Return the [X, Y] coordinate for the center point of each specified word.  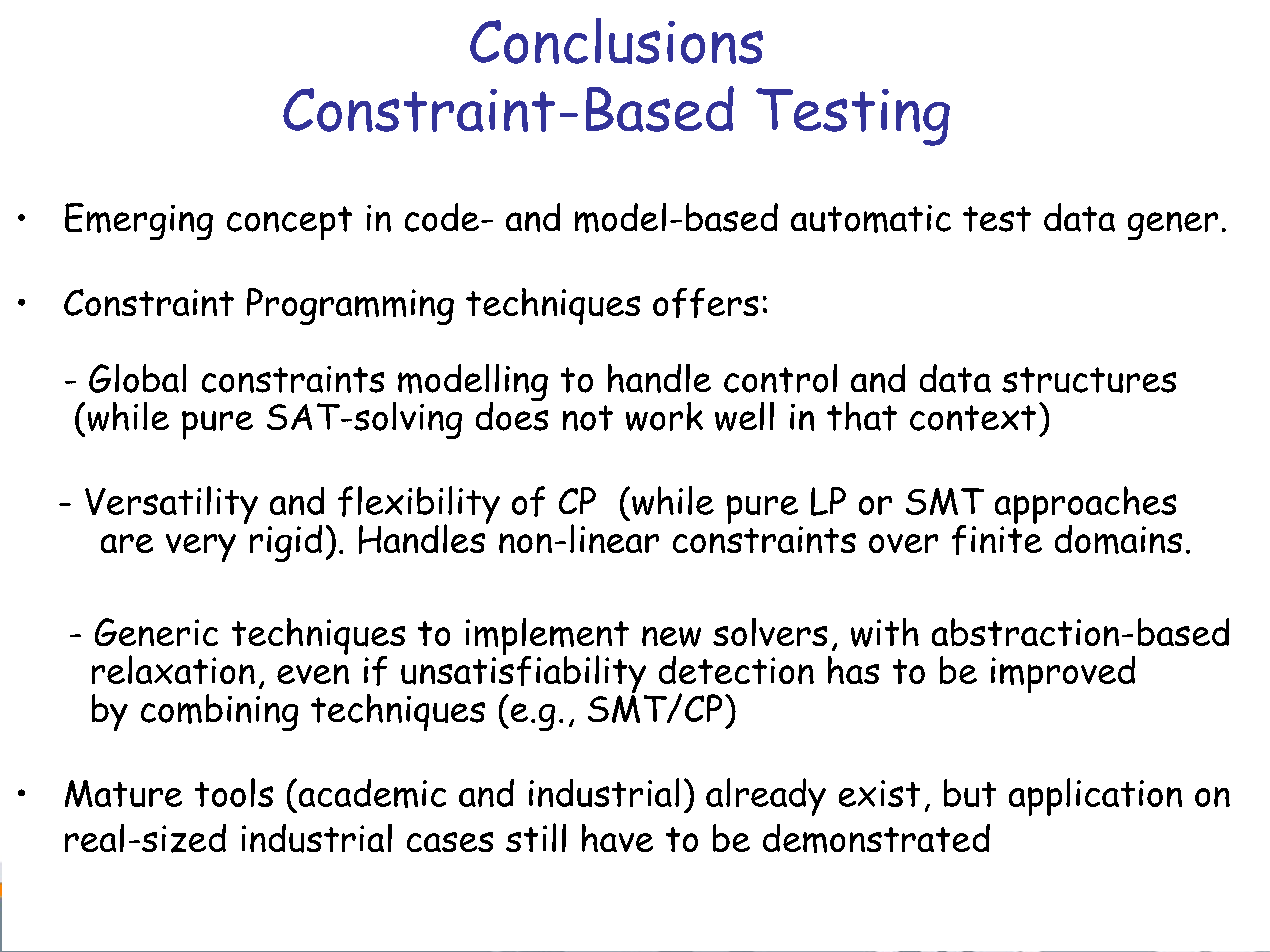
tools [234, 792]
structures [1089, 380]
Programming [350, 306]
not [588, 418]
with [885, 632]
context [973, 418]
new [671, 636]
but [970, 793]
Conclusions [616, 41]
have [617, 838]
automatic [871, 219]
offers [705, 303]
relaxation [173, 669]
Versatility [171, 505]
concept [289, 223]
